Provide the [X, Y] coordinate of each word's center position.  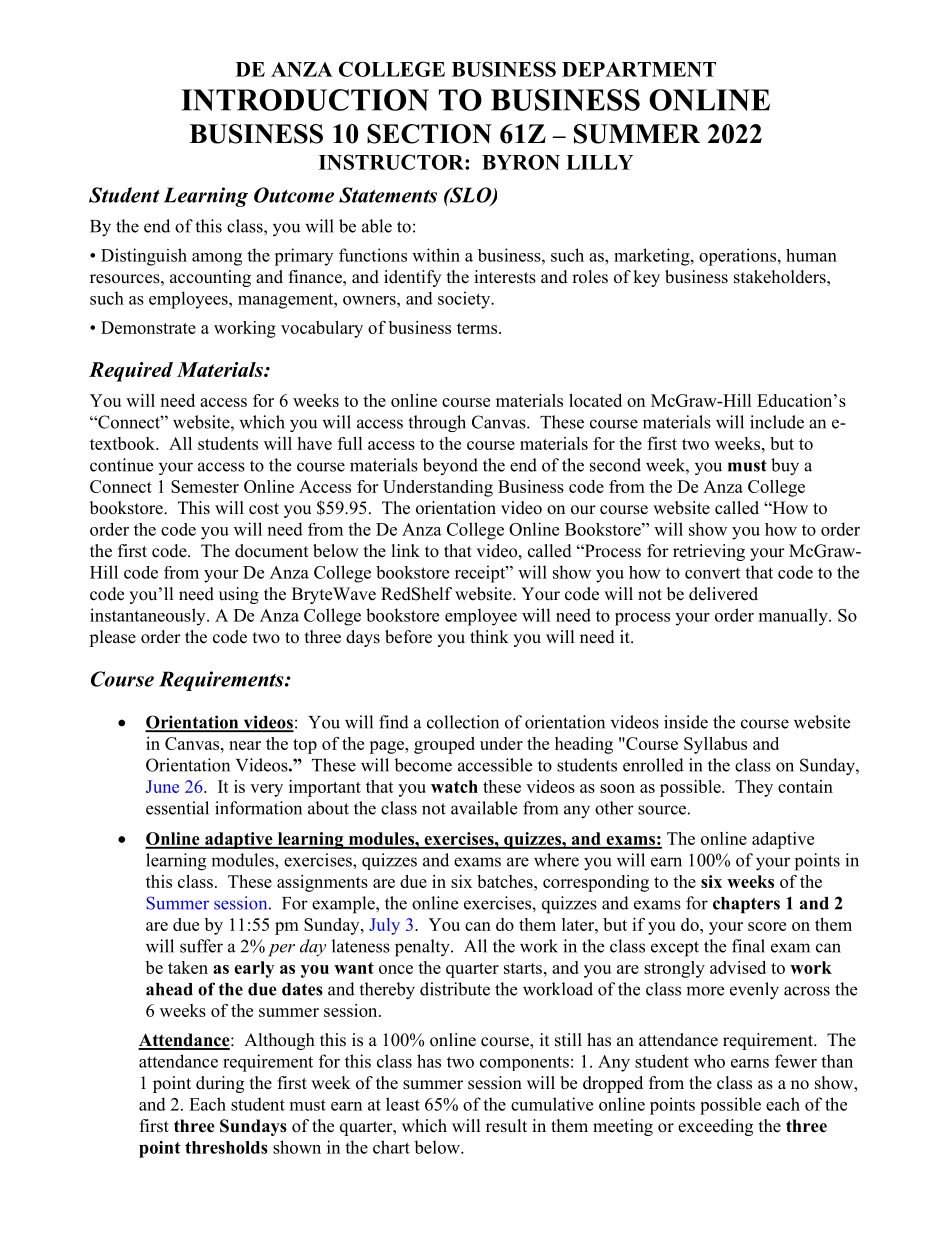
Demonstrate [148, 327]
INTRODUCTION [305, 100]
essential [177, 808]
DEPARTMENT [639, 69]
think [489, 636]
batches [506, 881]
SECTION [429, 134]
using [239, 595]
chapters [746, 905]
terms [478, 328]
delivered [723, 594]
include [777, 422]
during [220, 1084]
